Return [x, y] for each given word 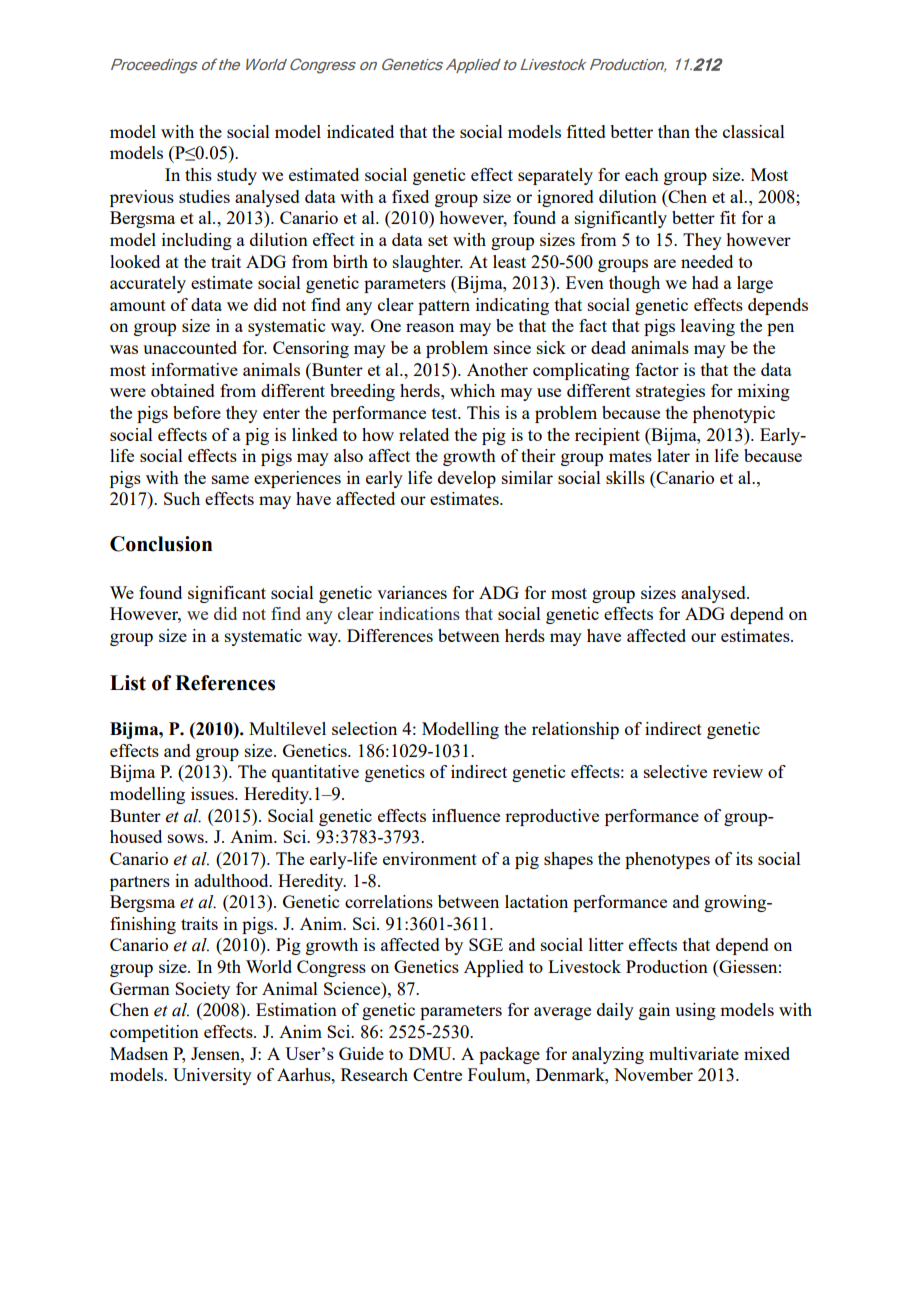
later [673, 455]
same [230, 479]
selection [364, 728]
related [424, 434]
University [212, 1076]
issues [213, 793]
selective [675, 771]
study [237, 176]
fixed [410, 196]
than [674, 131]
